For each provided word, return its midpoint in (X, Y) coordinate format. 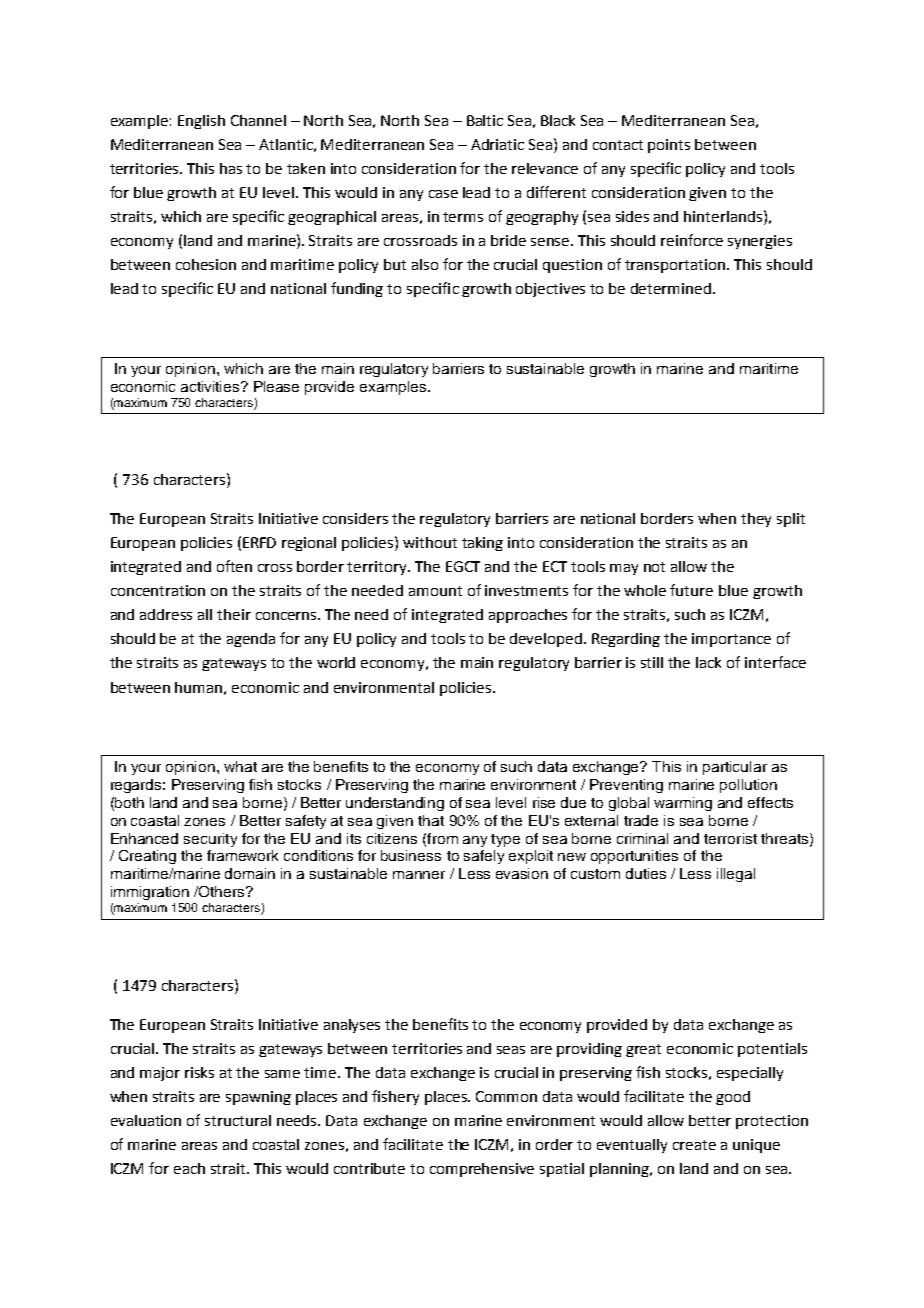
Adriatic (497, 144)
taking (482, 544)
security (210, 840)
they (756, 520)
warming (683, 804)
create (694, 1145)
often (234, 566)
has (231, 168)
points (669, 146)
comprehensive (482, 1170)
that (431, 820)
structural (238, 1120)
